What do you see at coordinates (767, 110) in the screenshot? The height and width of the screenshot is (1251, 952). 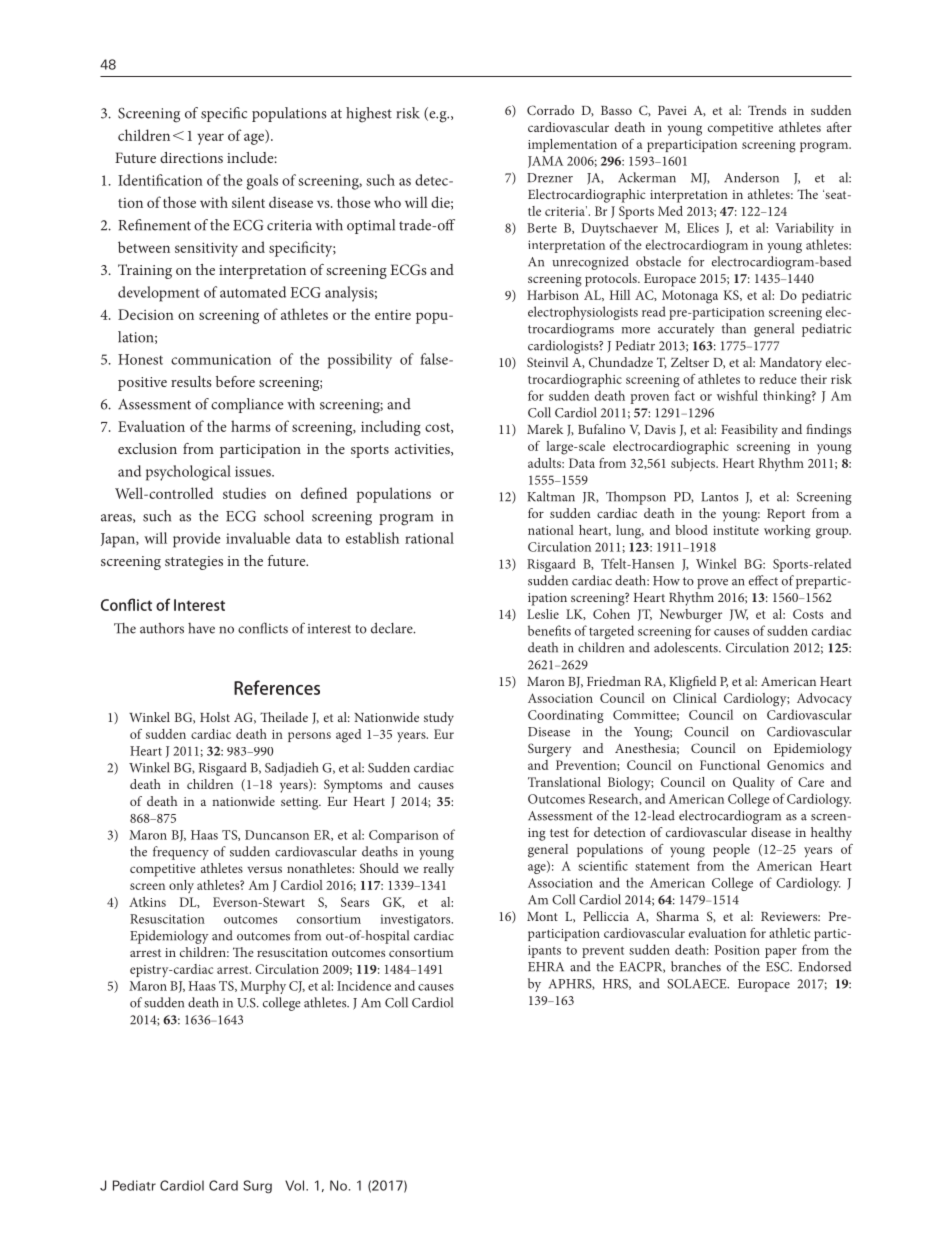 I see `Trends` at bounding box center [767, 110].
